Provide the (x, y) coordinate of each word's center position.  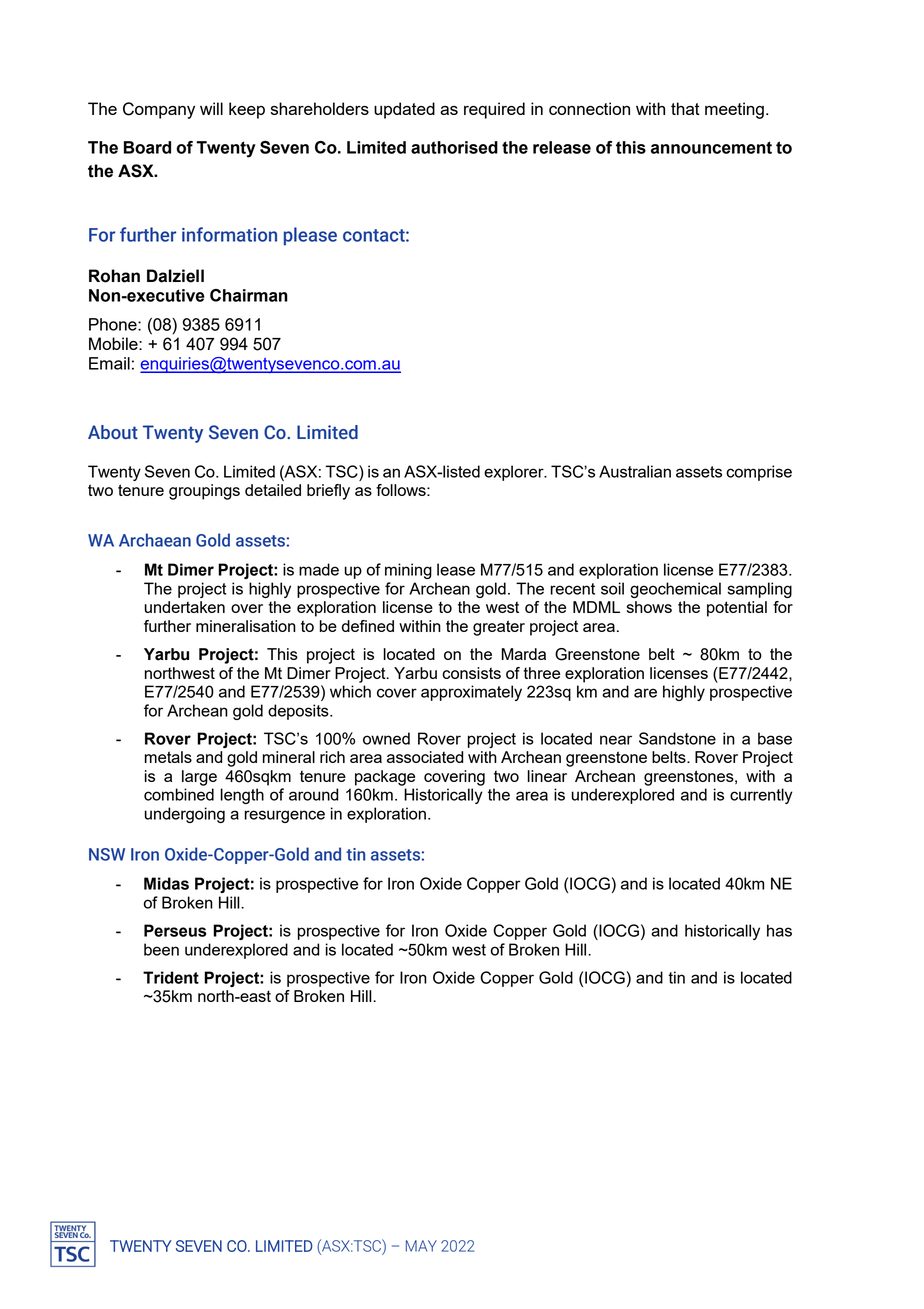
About (113, 432)
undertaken (185, 607)
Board (147, 147)
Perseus (175, 930)
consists (471, 673)
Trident (171, 977)
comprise (759, 473)
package (385, 778)
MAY (421, 1246)
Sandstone (677, 738)
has (779, 930)
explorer (515, 473)
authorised (454, 147)
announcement (711, 147)
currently (761, 796)
